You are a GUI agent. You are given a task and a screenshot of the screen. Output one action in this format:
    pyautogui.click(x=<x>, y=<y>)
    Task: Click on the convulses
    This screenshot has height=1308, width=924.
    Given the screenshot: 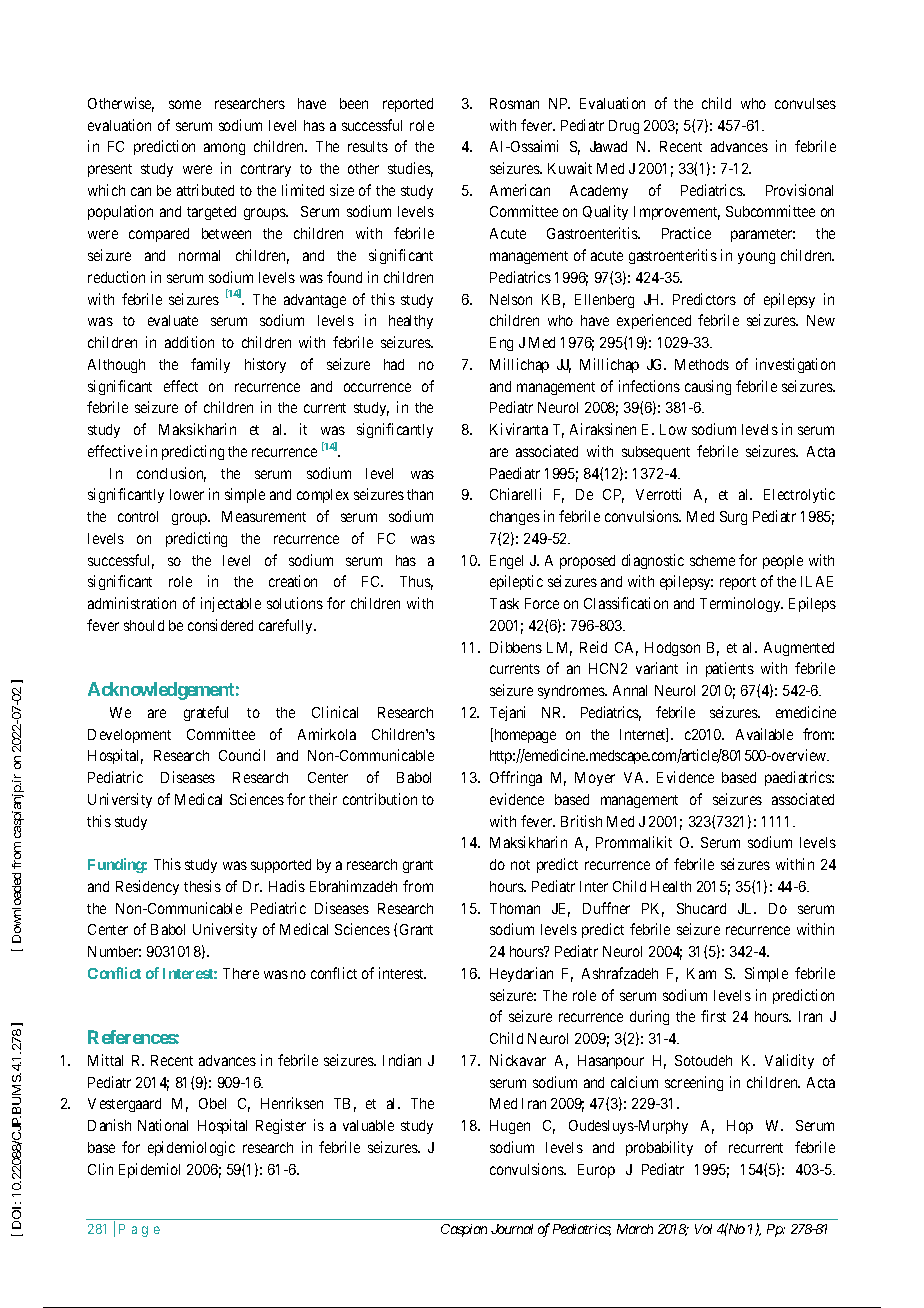 What is the action you would take?
    pyautogui.click(x=805, y=103)
